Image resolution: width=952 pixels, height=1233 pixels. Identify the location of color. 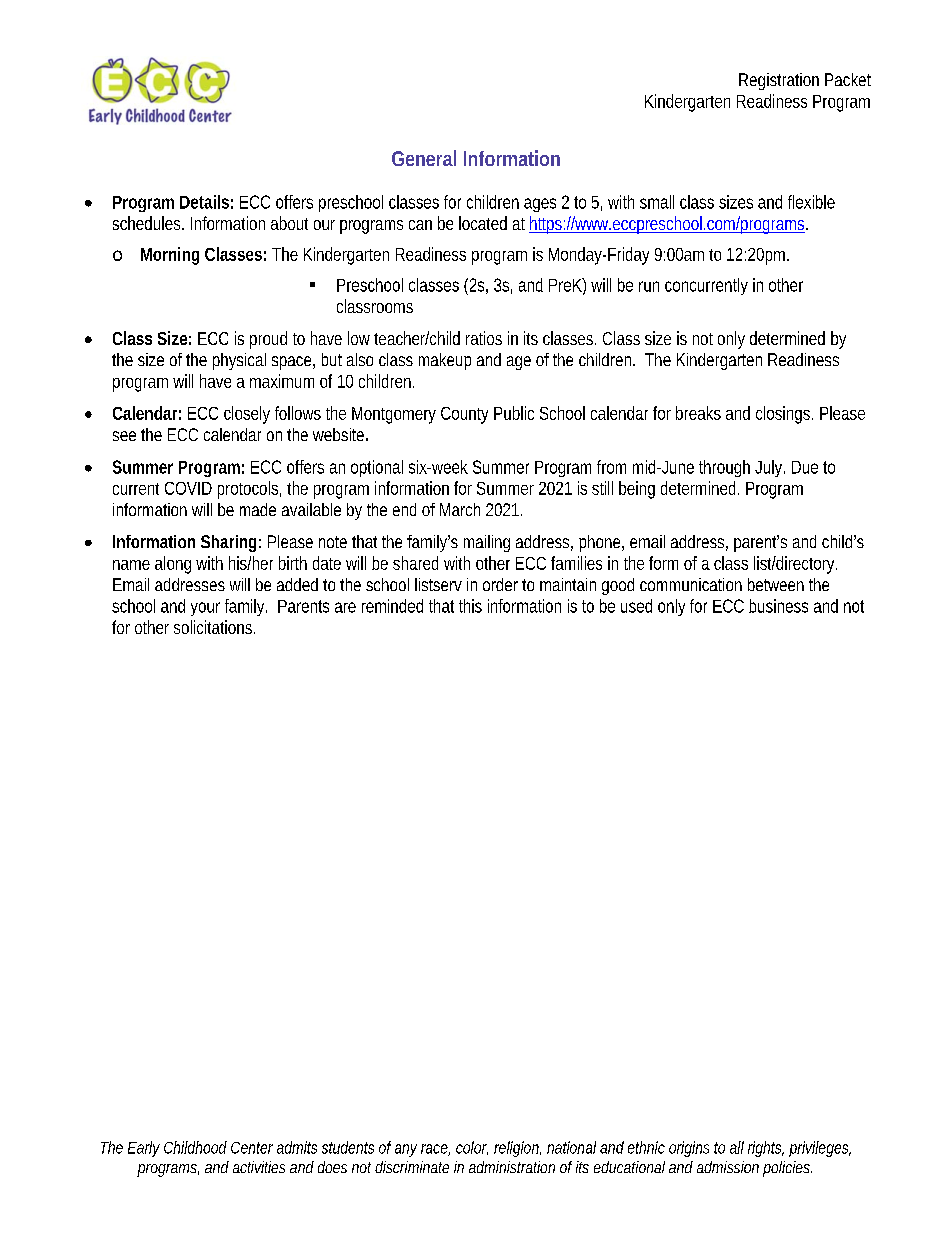
(472, 1148).
